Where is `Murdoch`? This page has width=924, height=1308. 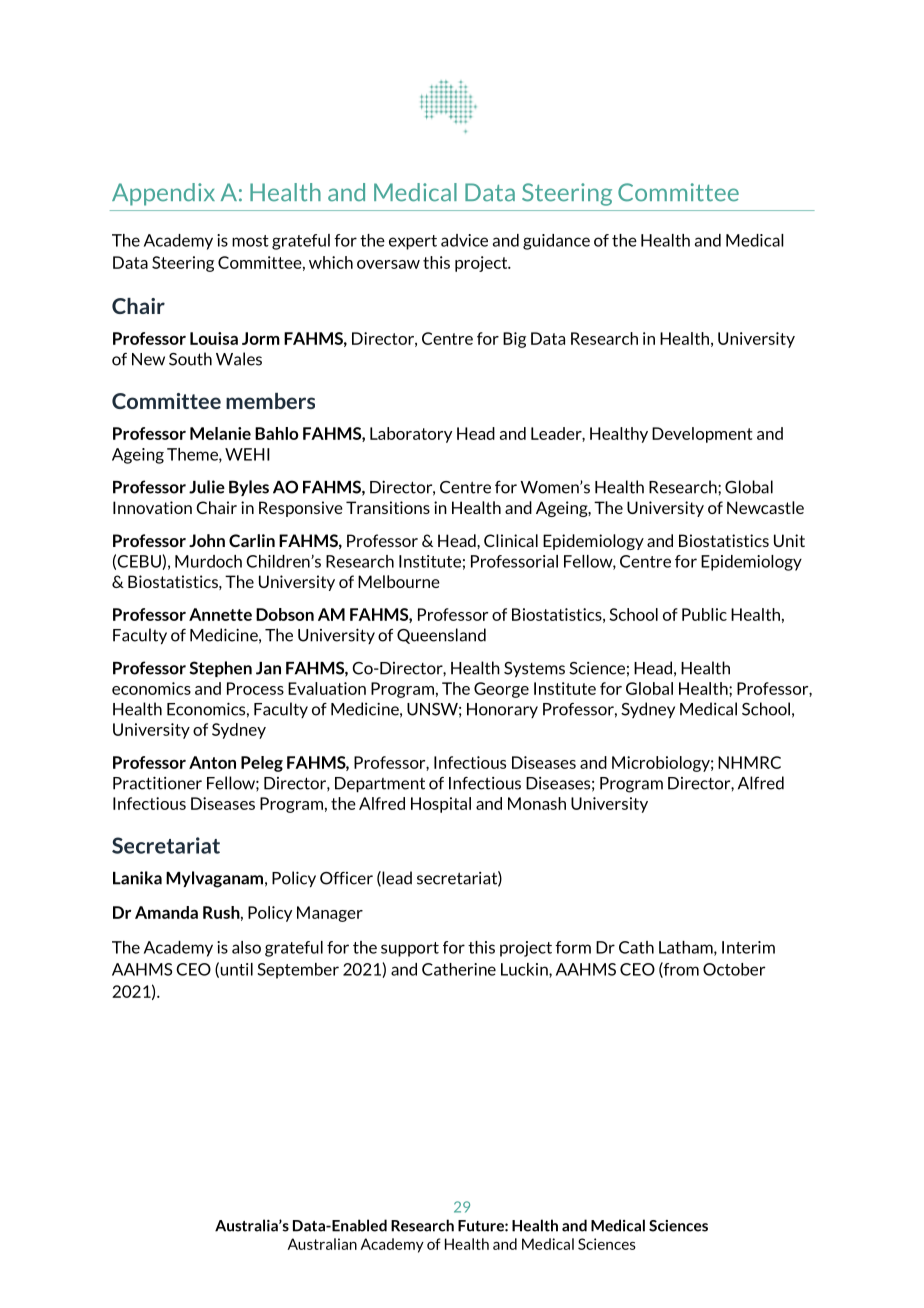 Murdoch is located at coordinates (208, 561).
